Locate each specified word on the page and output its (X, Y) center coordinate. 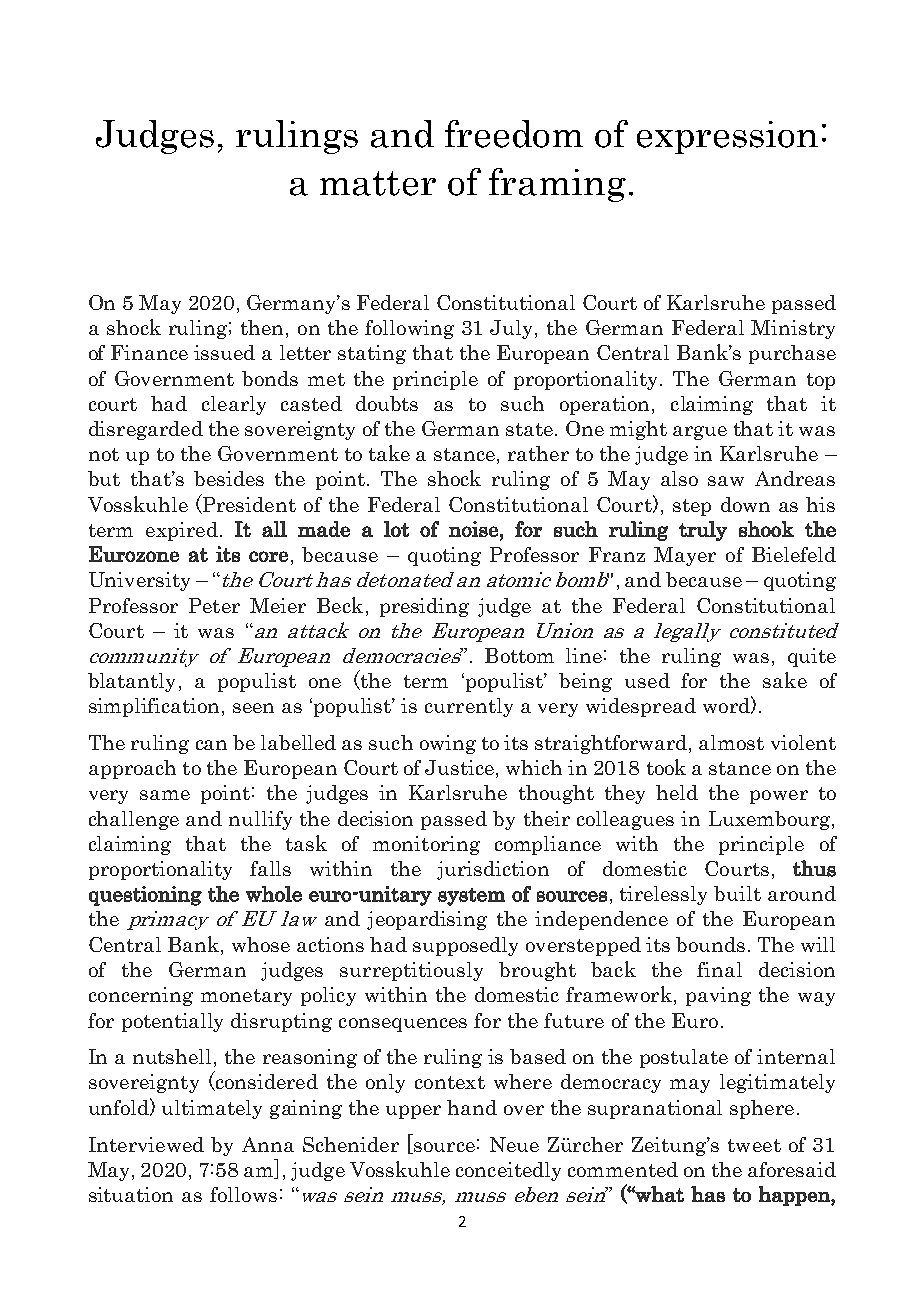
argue (700, 433)
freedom (514, 134)
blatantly (131, 682)
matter (378, 183)
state (529, 429)
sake (785, 680)
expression (727, 137)
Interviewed (146, 1144)
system (471, 897)
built (737, 893)
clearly (234, 405)
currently (469, 707)
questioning (145, 896)
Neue (514, 1144)
